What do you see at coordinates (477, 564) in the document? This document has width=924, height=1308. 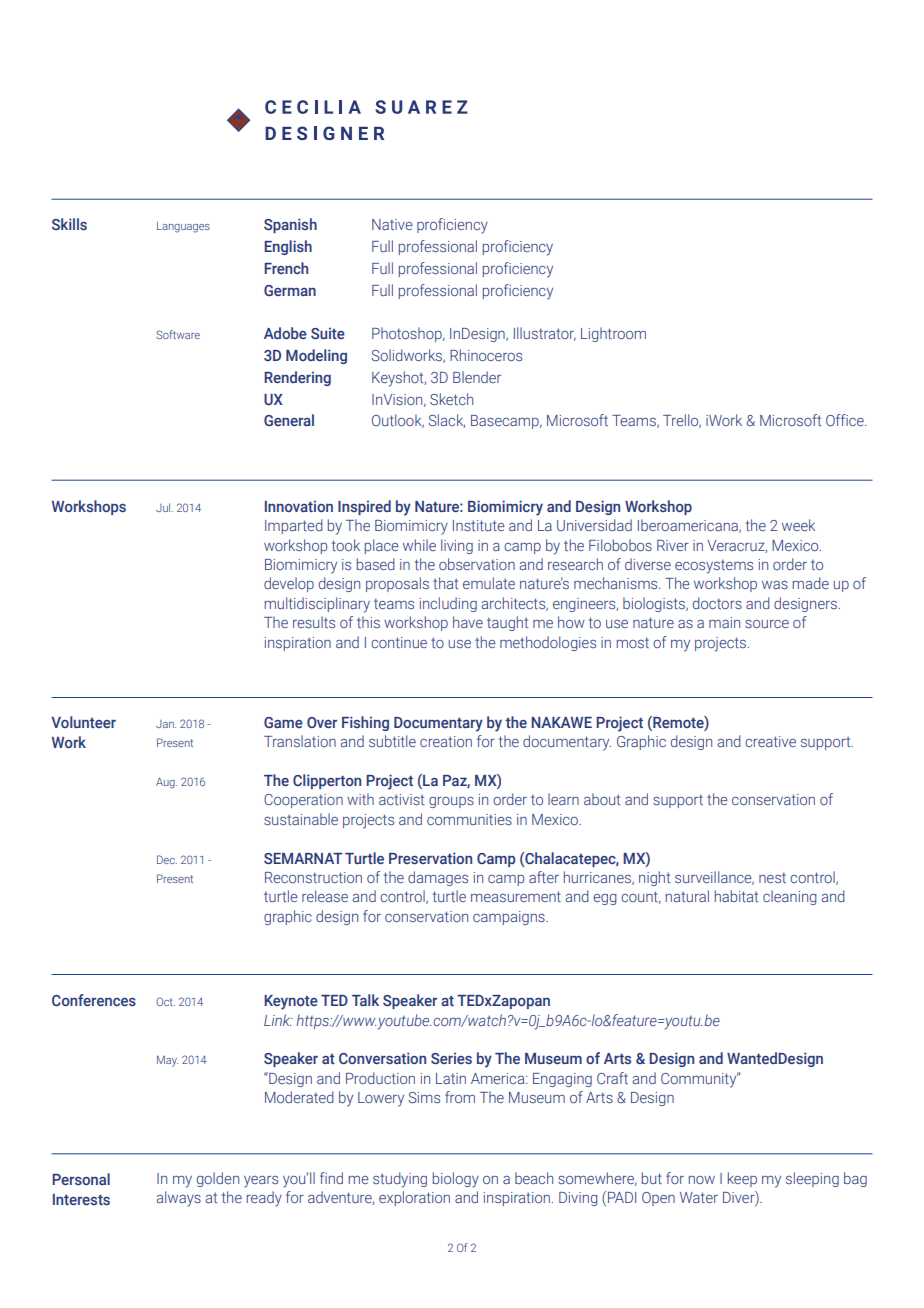 I see `observation` at bounding box center [477, 564].
